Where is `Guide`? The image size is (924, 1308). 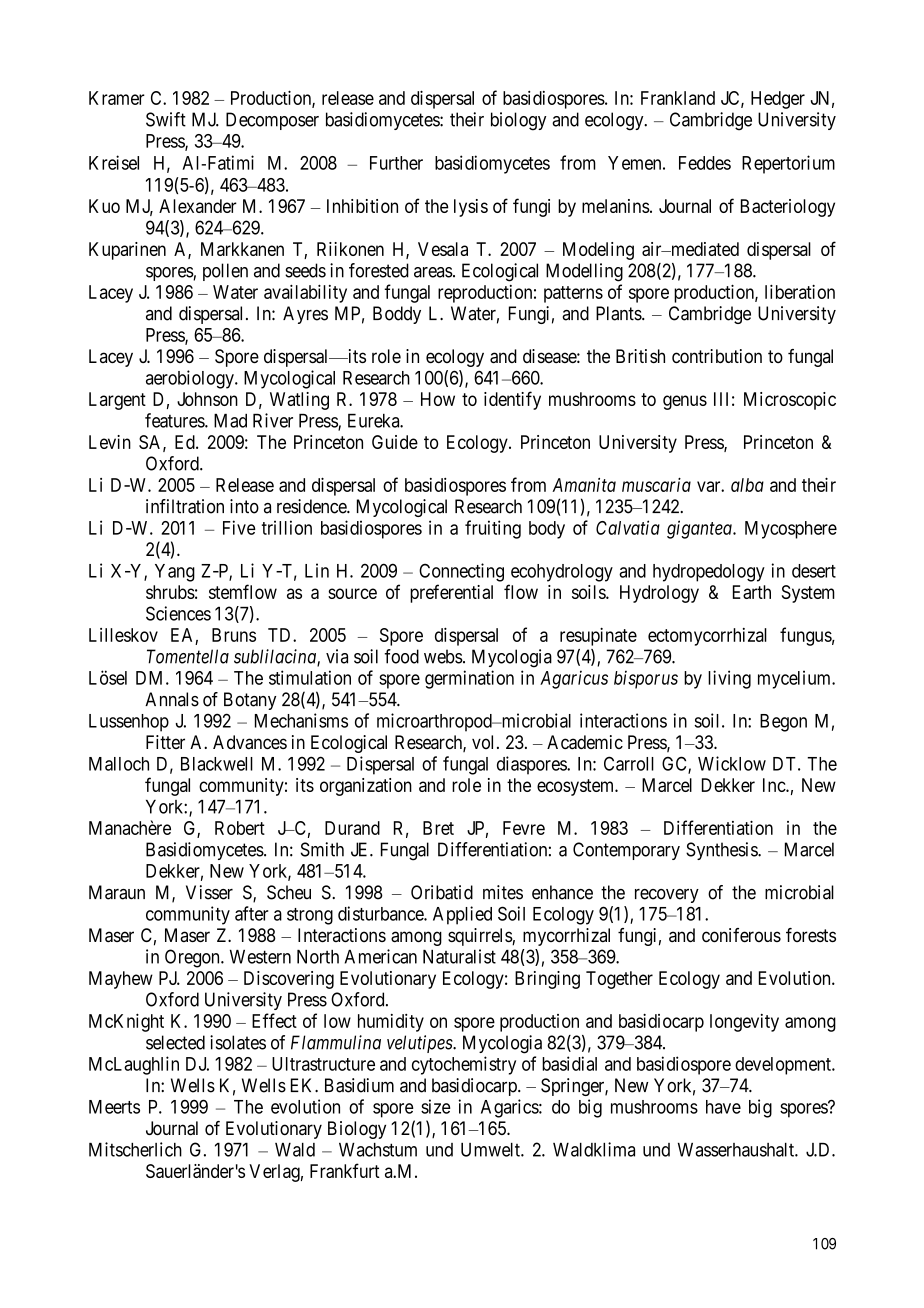
Guide is located at coordinates (395, 442).
